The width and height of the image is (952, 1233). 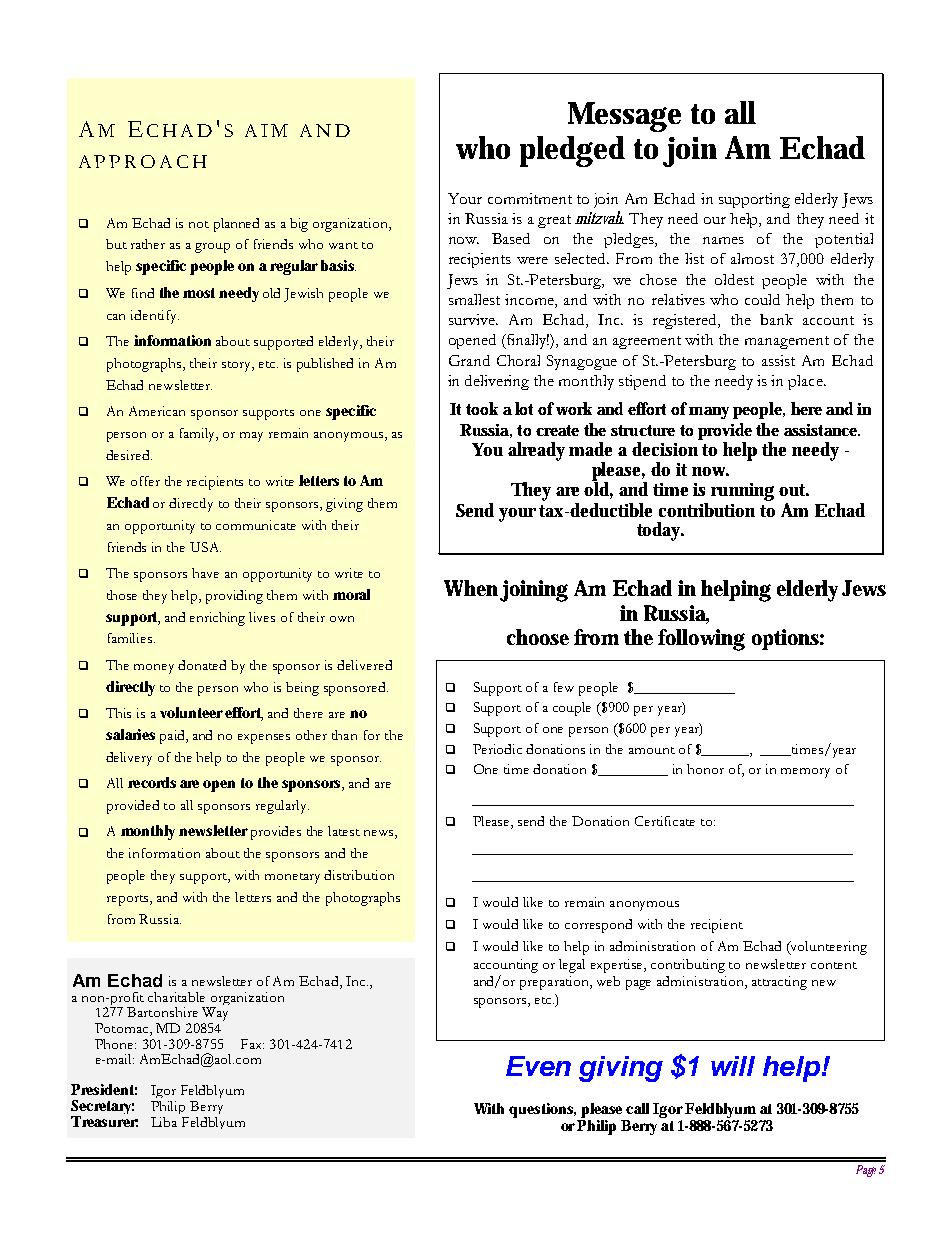 I want to click on commitment, so click(x=530, y=198).
